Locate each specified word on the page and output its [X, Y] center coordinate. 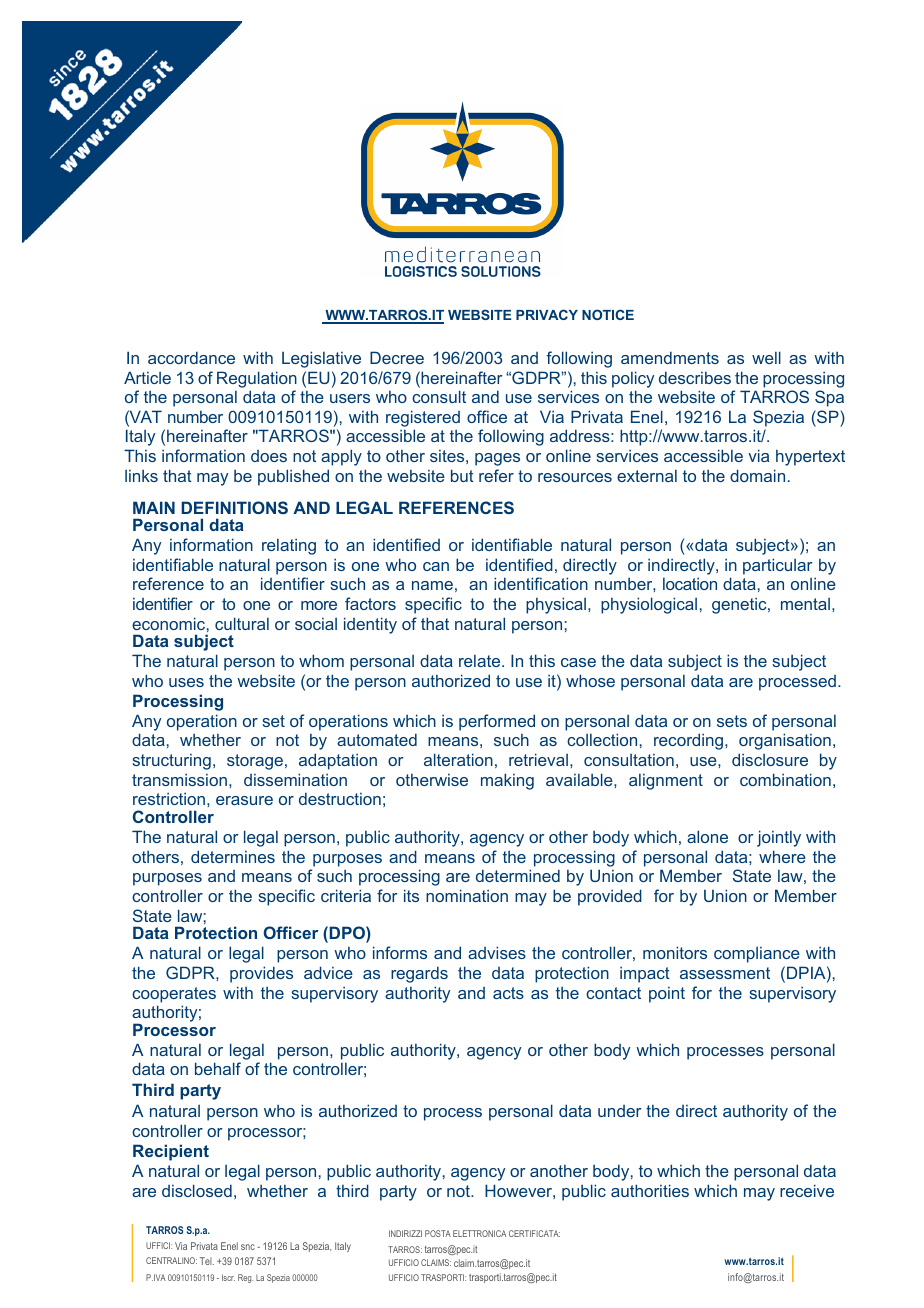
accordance [191, 357]
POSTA [438, 1233]
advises [497, 952]
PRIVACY [547, 314]
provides [261, 974]
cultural [242, 623]
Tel [207, 1261]
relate [481, 660]
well [766, 357]
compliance [757, 955]
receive [807, 1190]
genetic [740, 605]
